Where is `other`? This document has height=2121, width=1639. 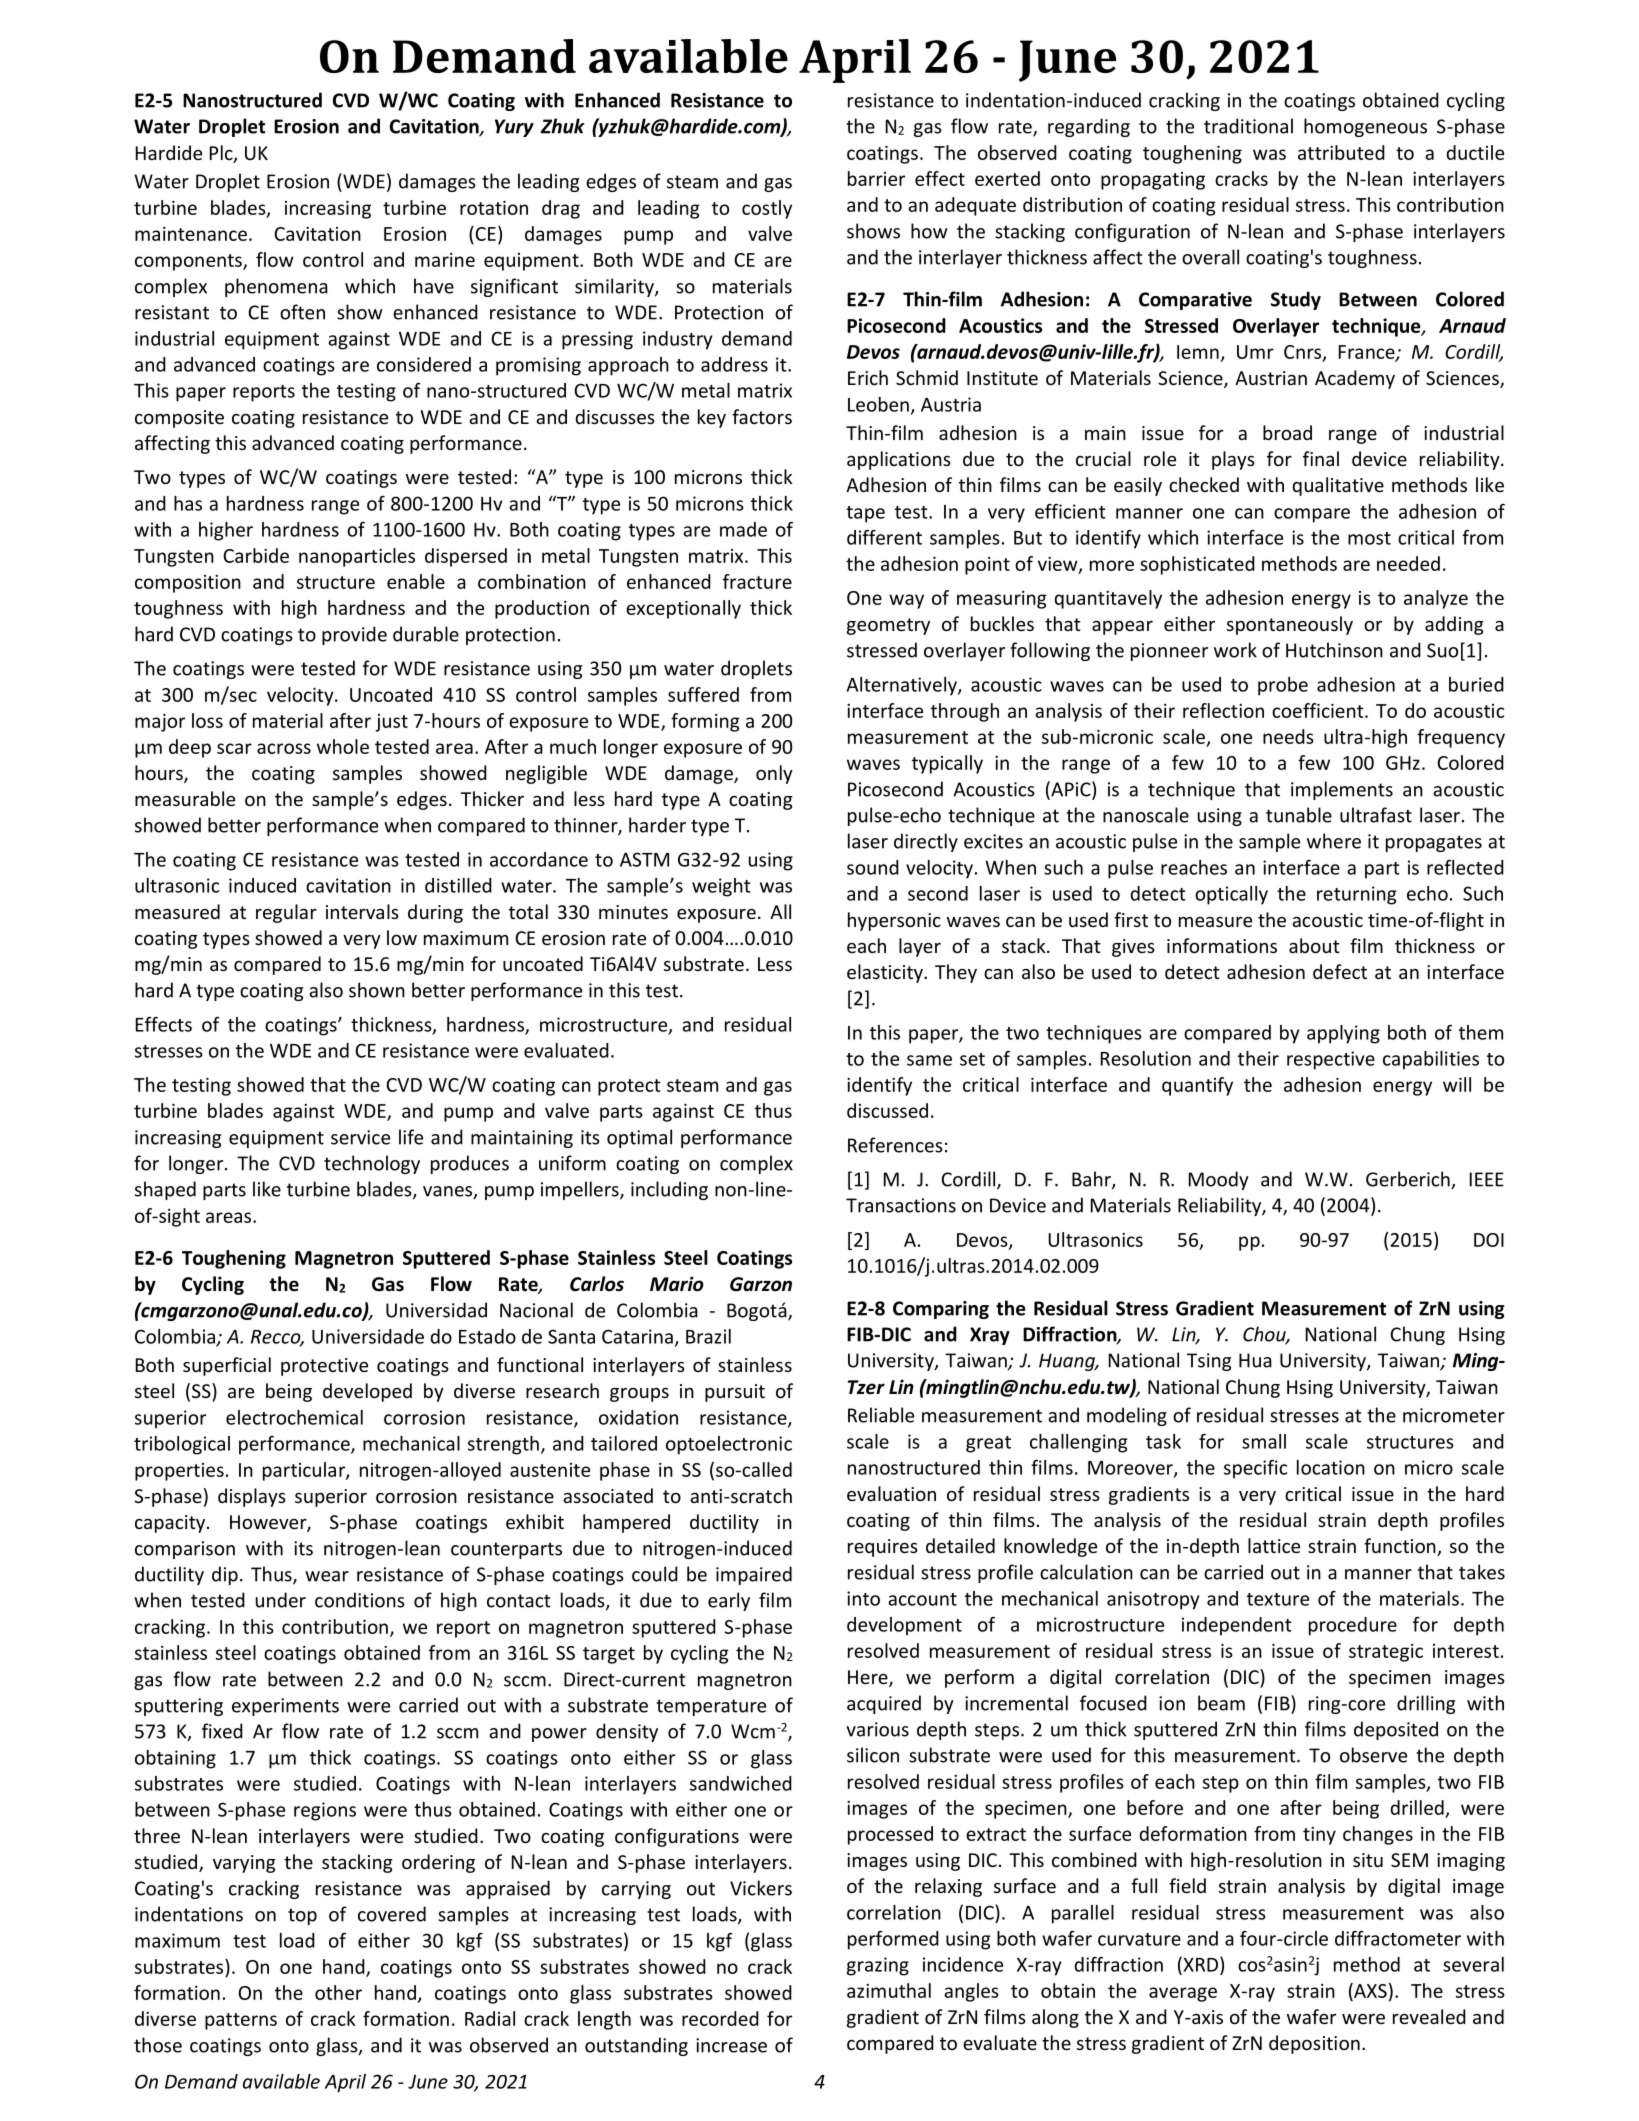
other is located at coordinates (338, 1992).
